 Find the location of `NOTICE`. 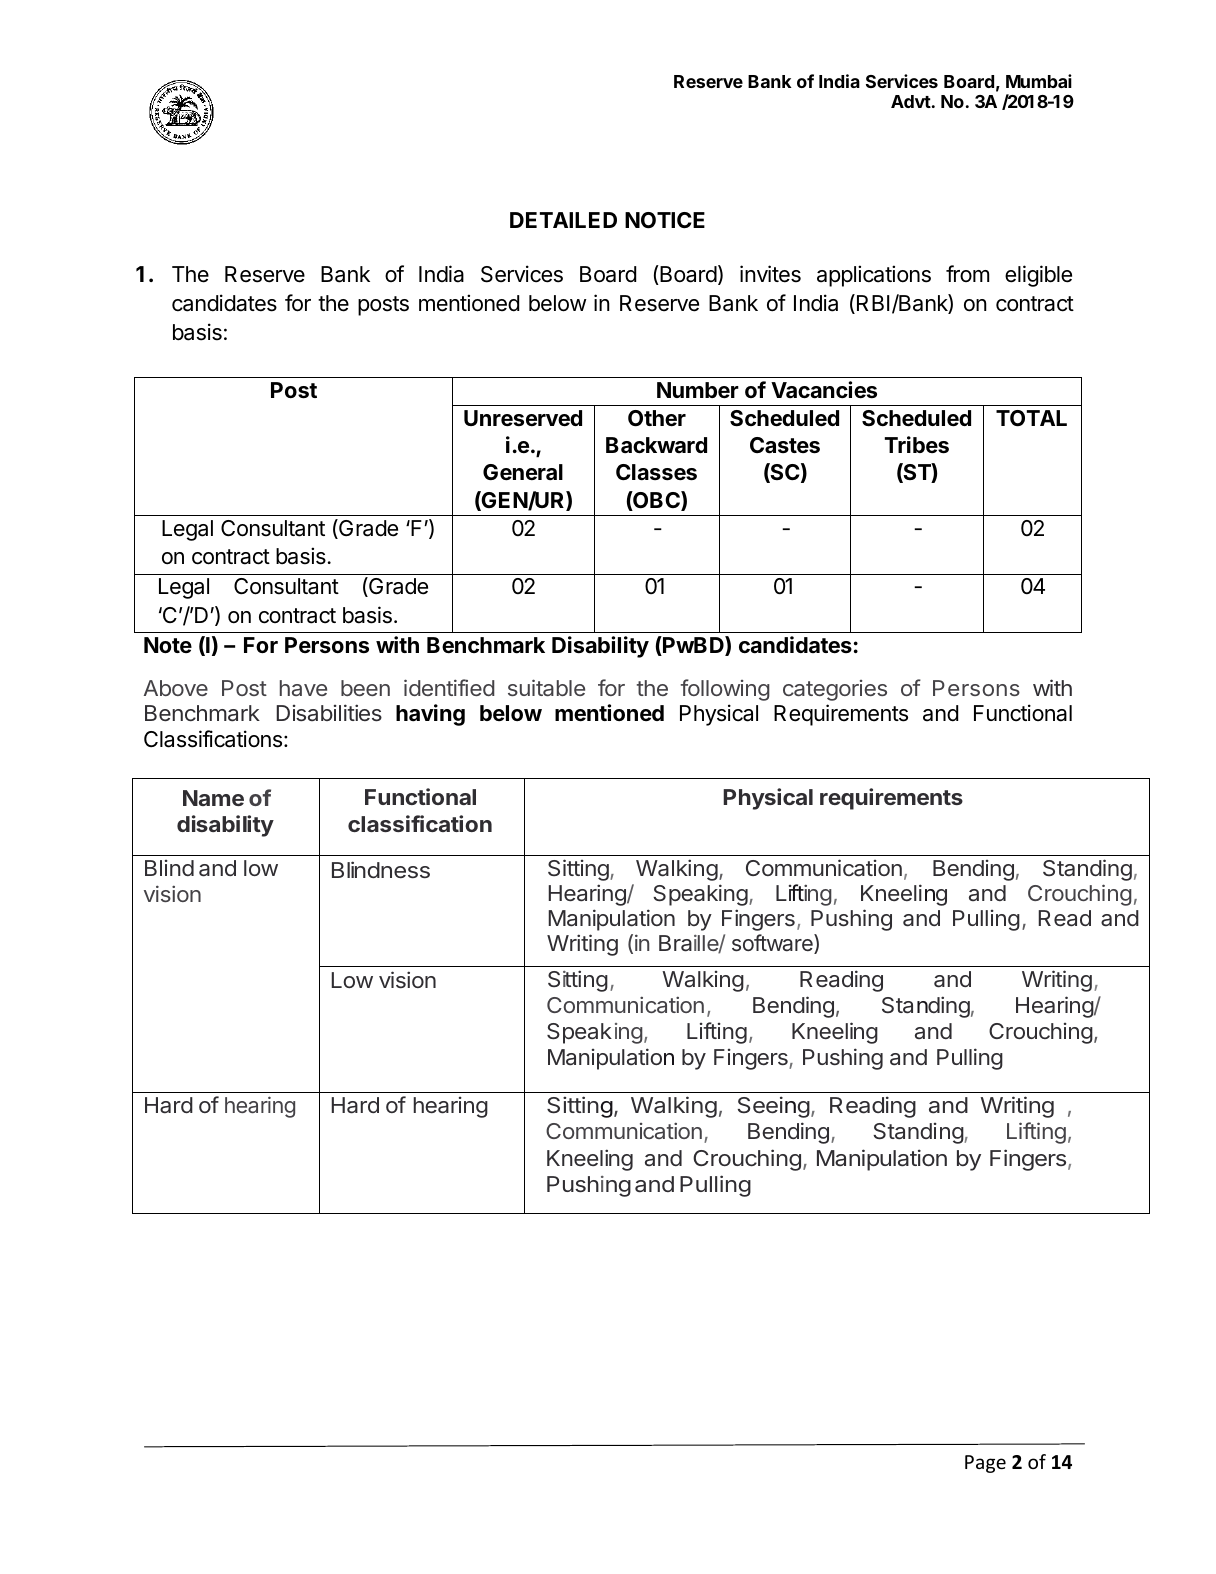

NOTICE is located at coordinates (665, 220).
